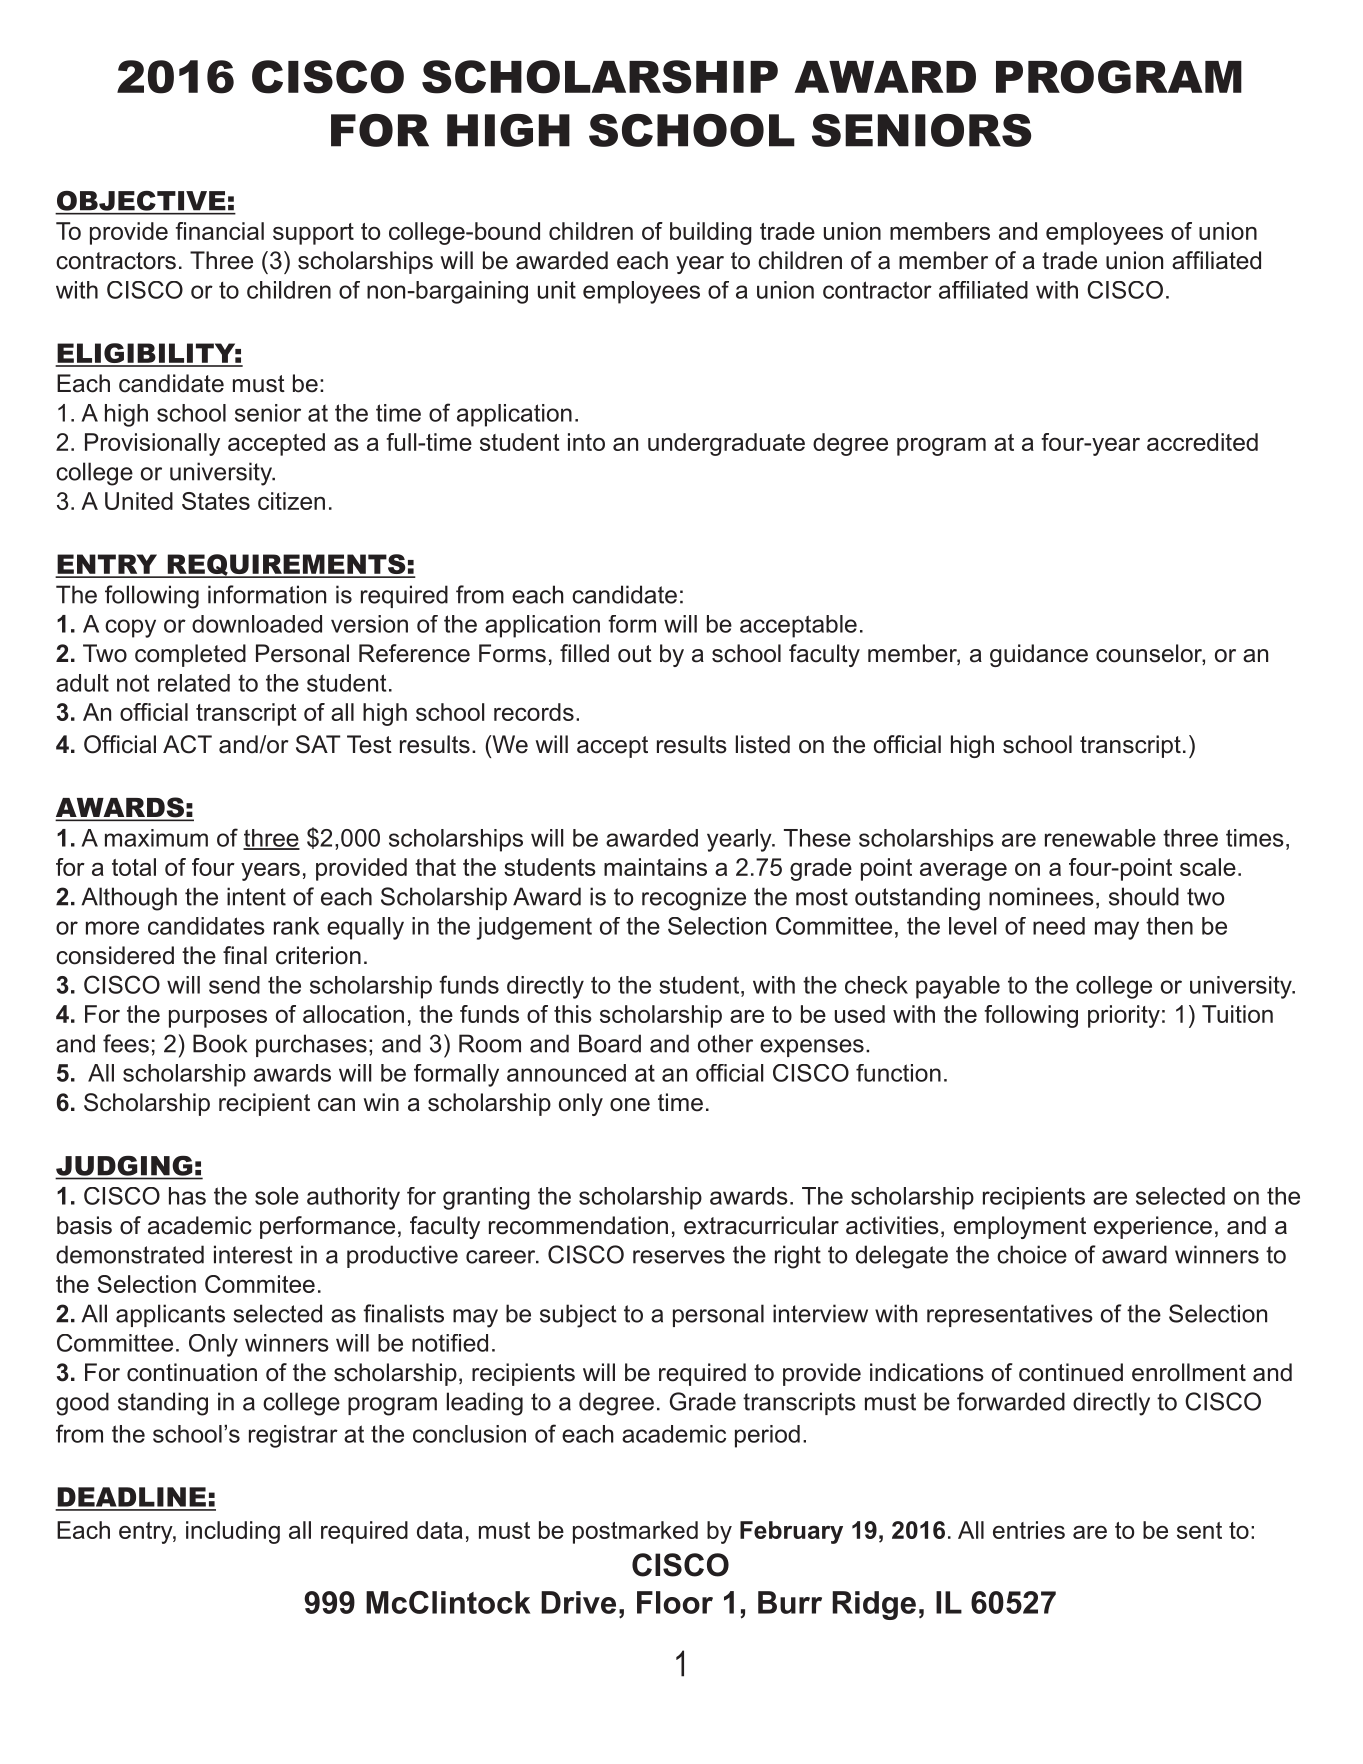  What do you see at coordinates (711, 233) in the image?
I see `building` at bounding box center [711, 233].
